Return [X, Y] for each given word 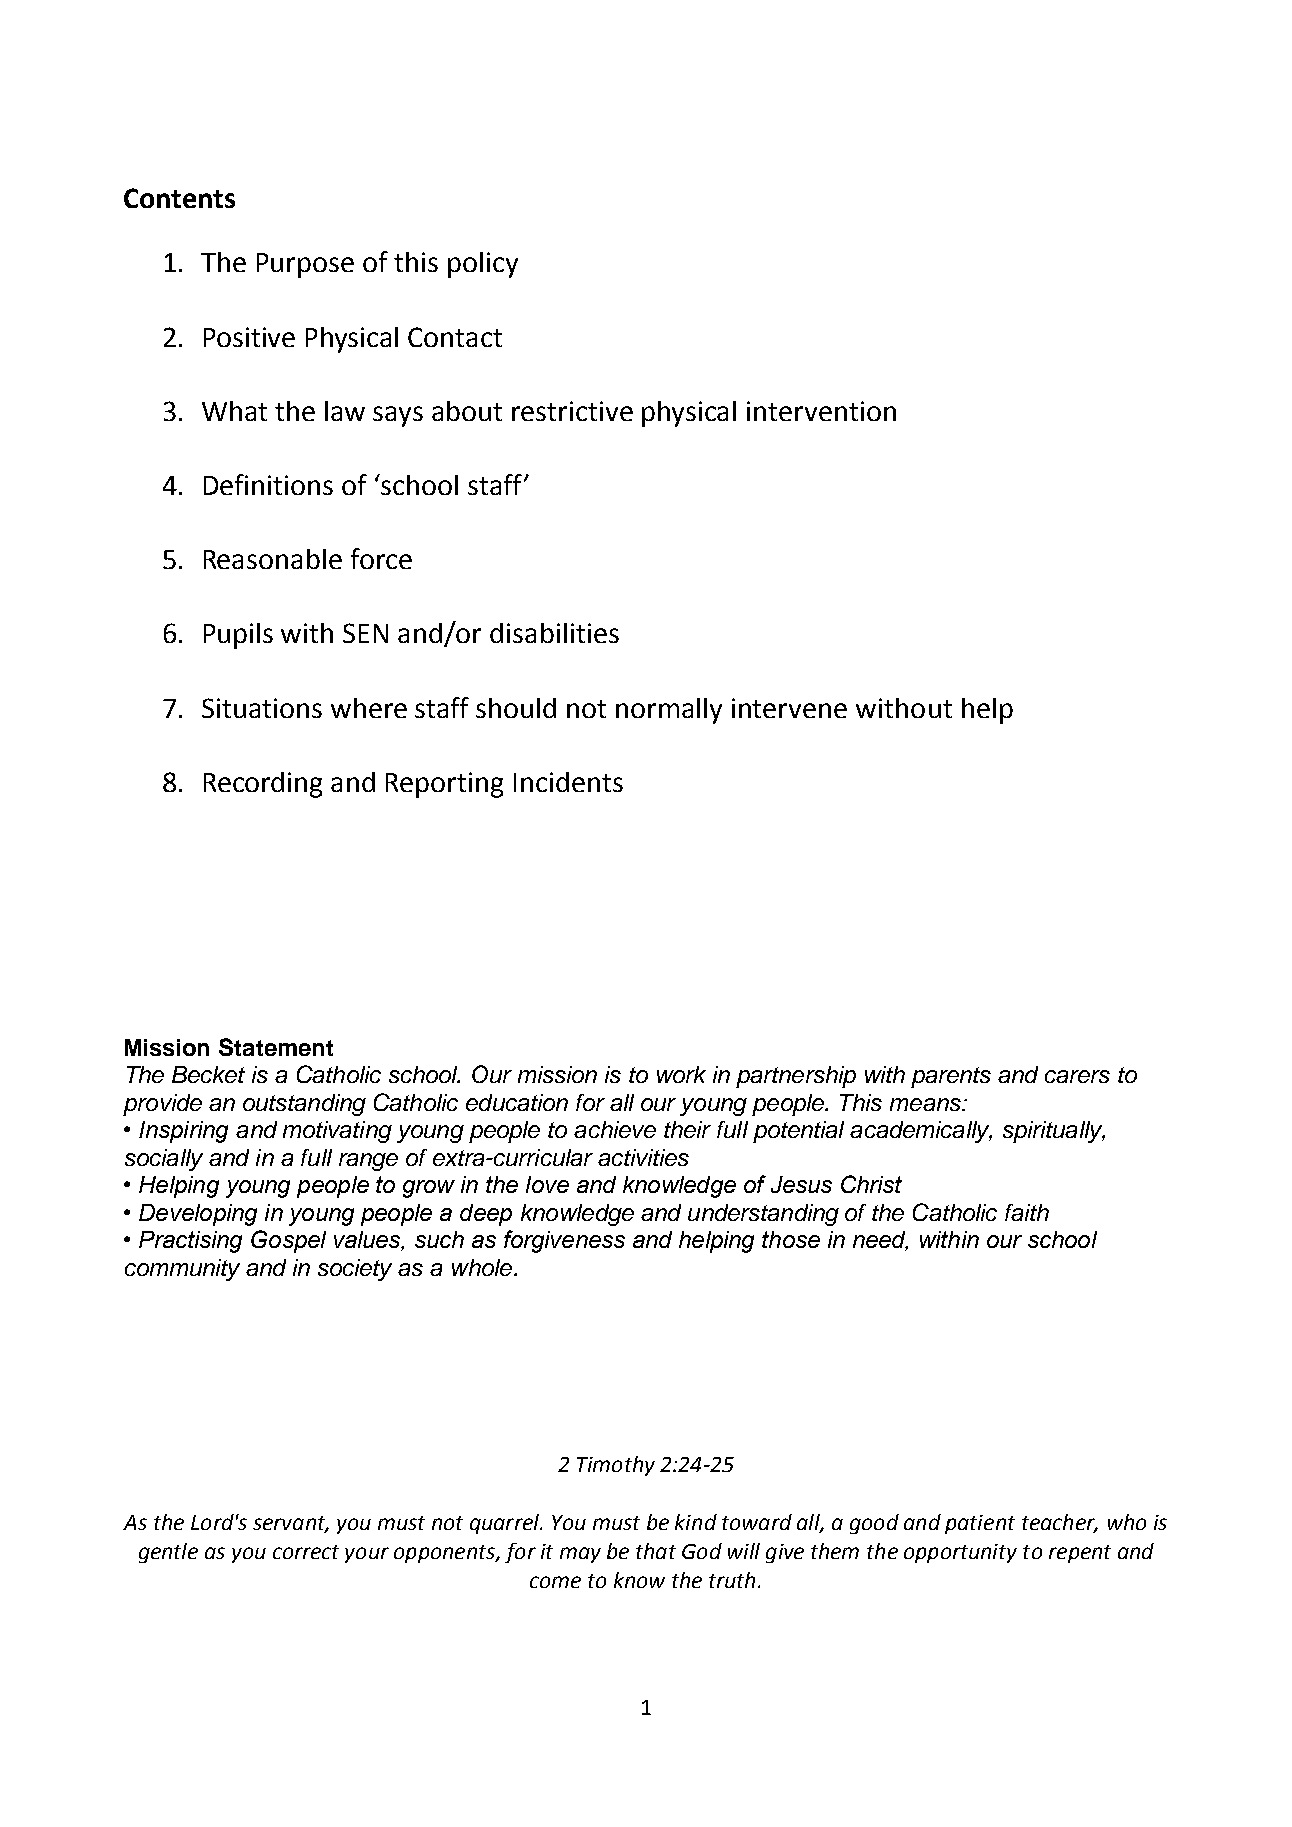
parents [951, 1077]
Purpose [305, 265]
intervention [821, 411]
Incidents [568, 782]
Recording [263, 785]
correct [306, 1552]
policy [483, 265]
